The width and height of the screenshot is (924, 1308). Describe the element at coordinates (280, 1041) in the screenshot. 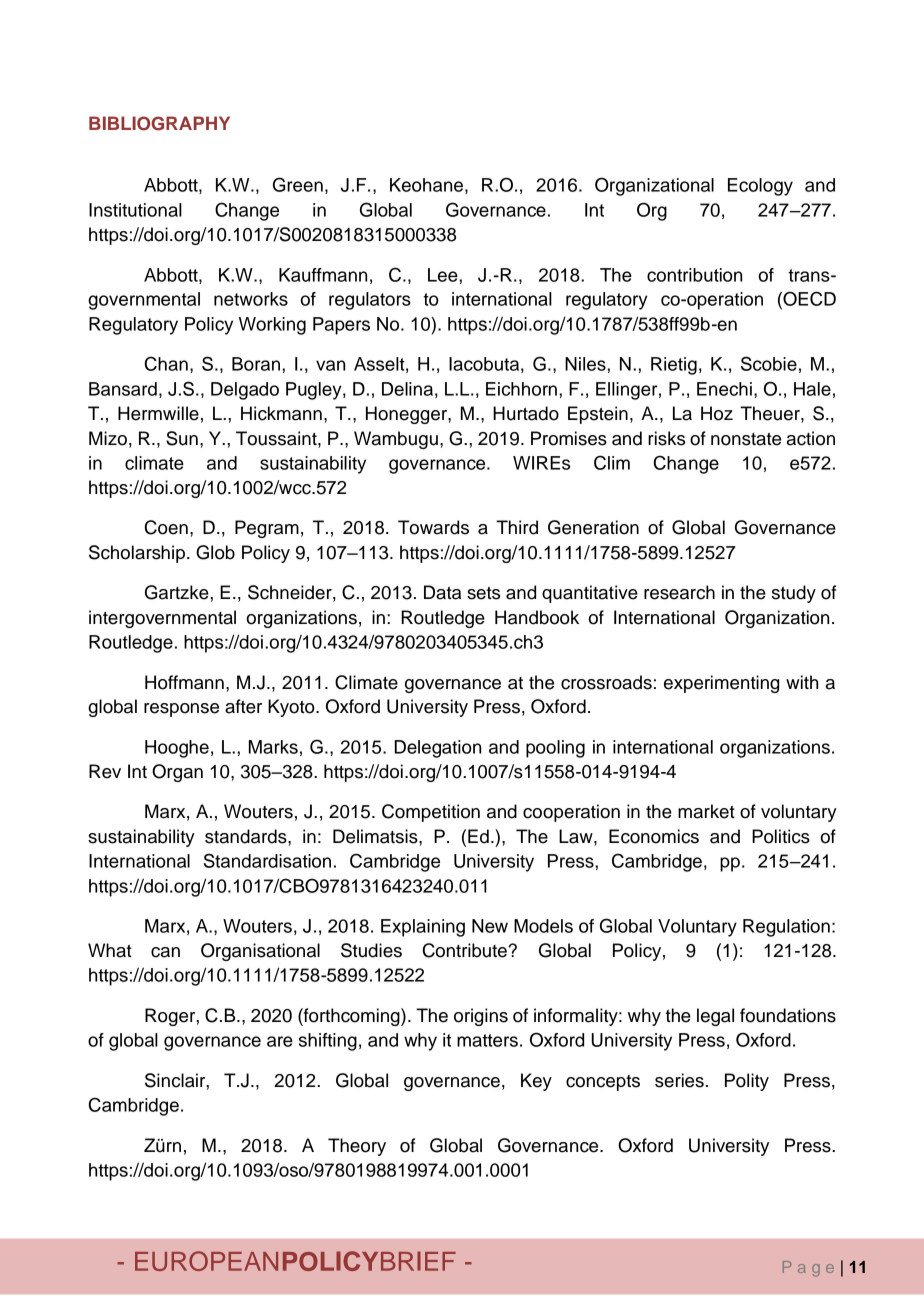

I see `are` at that location.
